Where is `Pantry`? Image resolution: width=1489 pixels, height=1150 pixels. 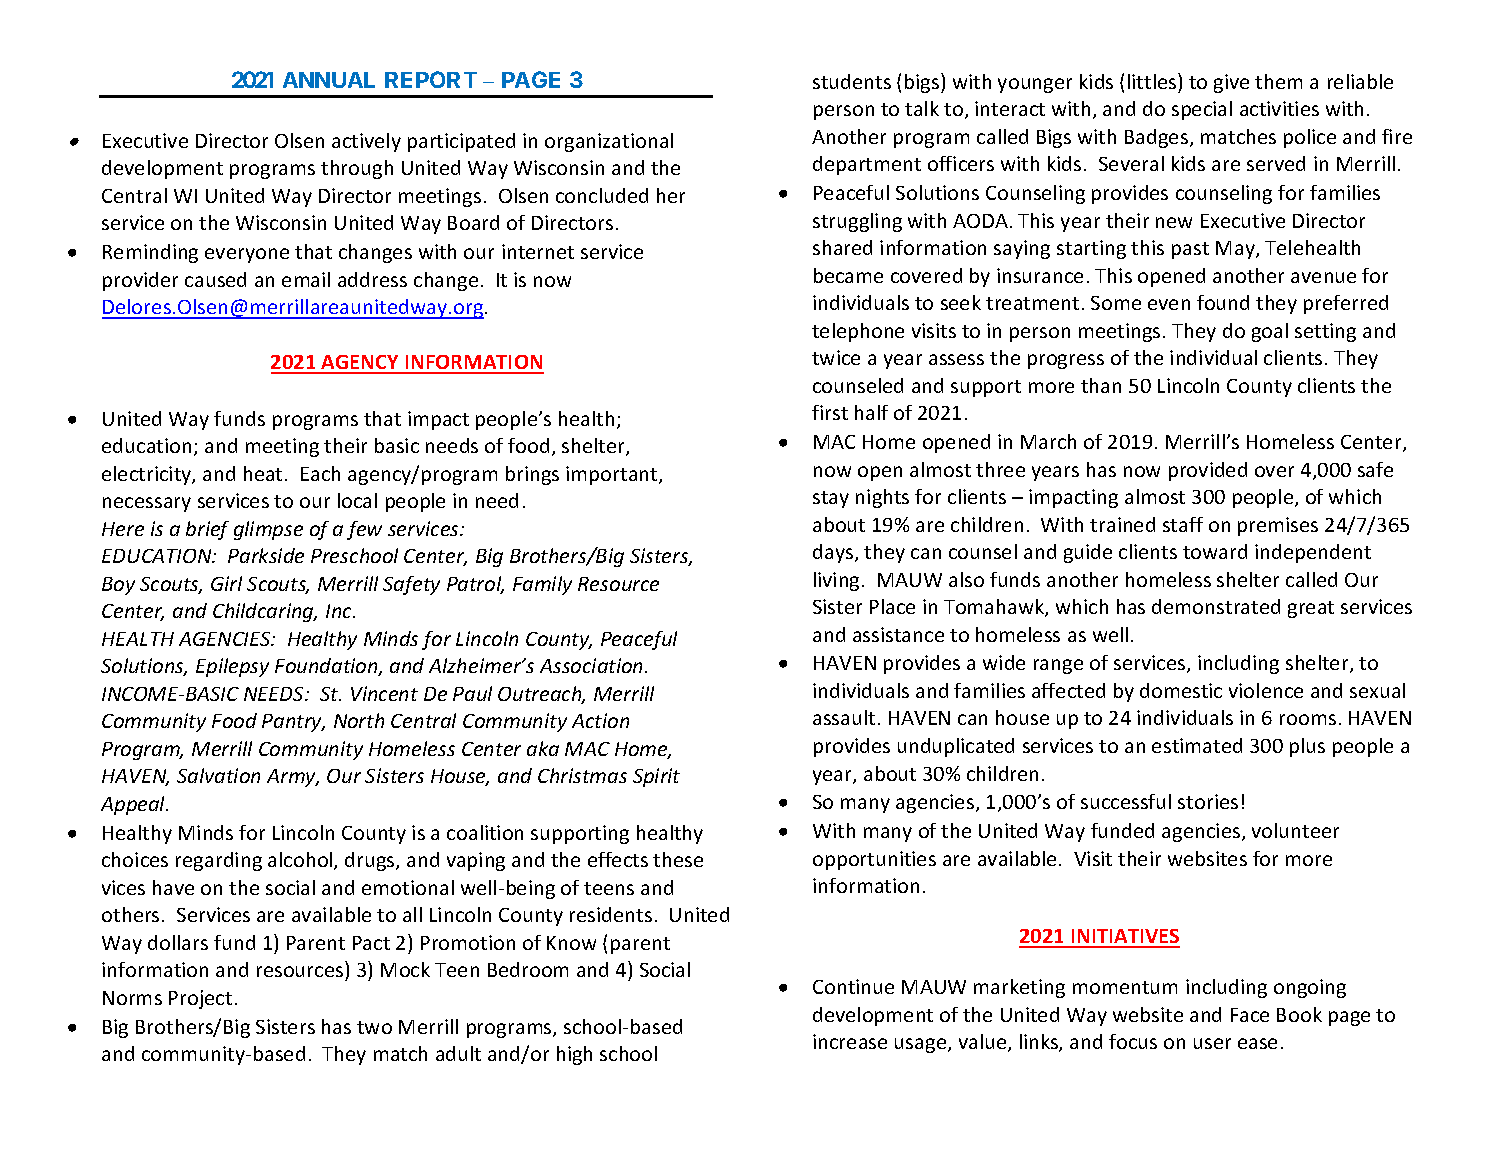 Pantry is located at coordinates (293, 723).
